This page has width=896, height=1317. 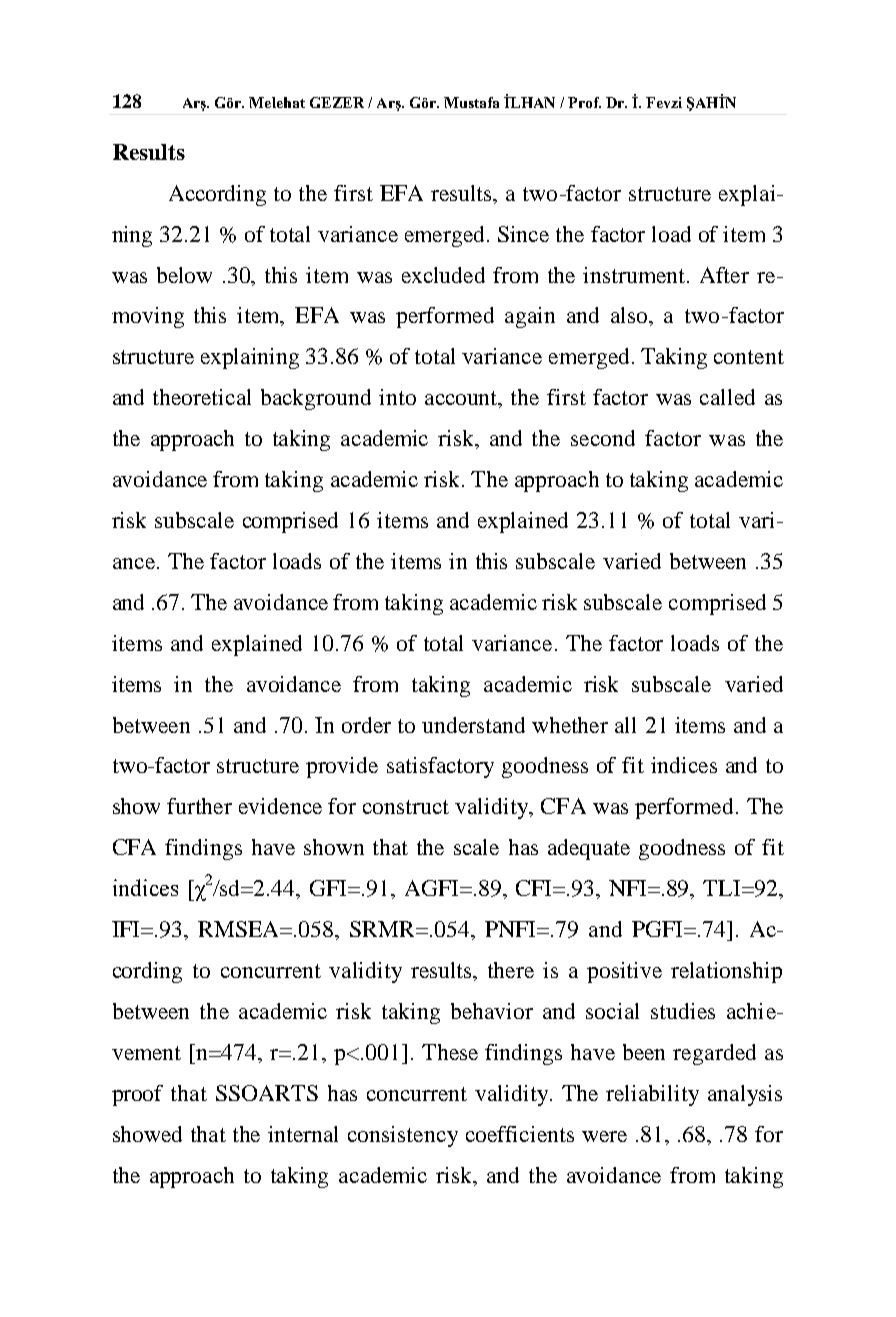 What do you see at coordinates (471, 102) in the page?
I see `Mustafa` at bounding box center [471, 102].
